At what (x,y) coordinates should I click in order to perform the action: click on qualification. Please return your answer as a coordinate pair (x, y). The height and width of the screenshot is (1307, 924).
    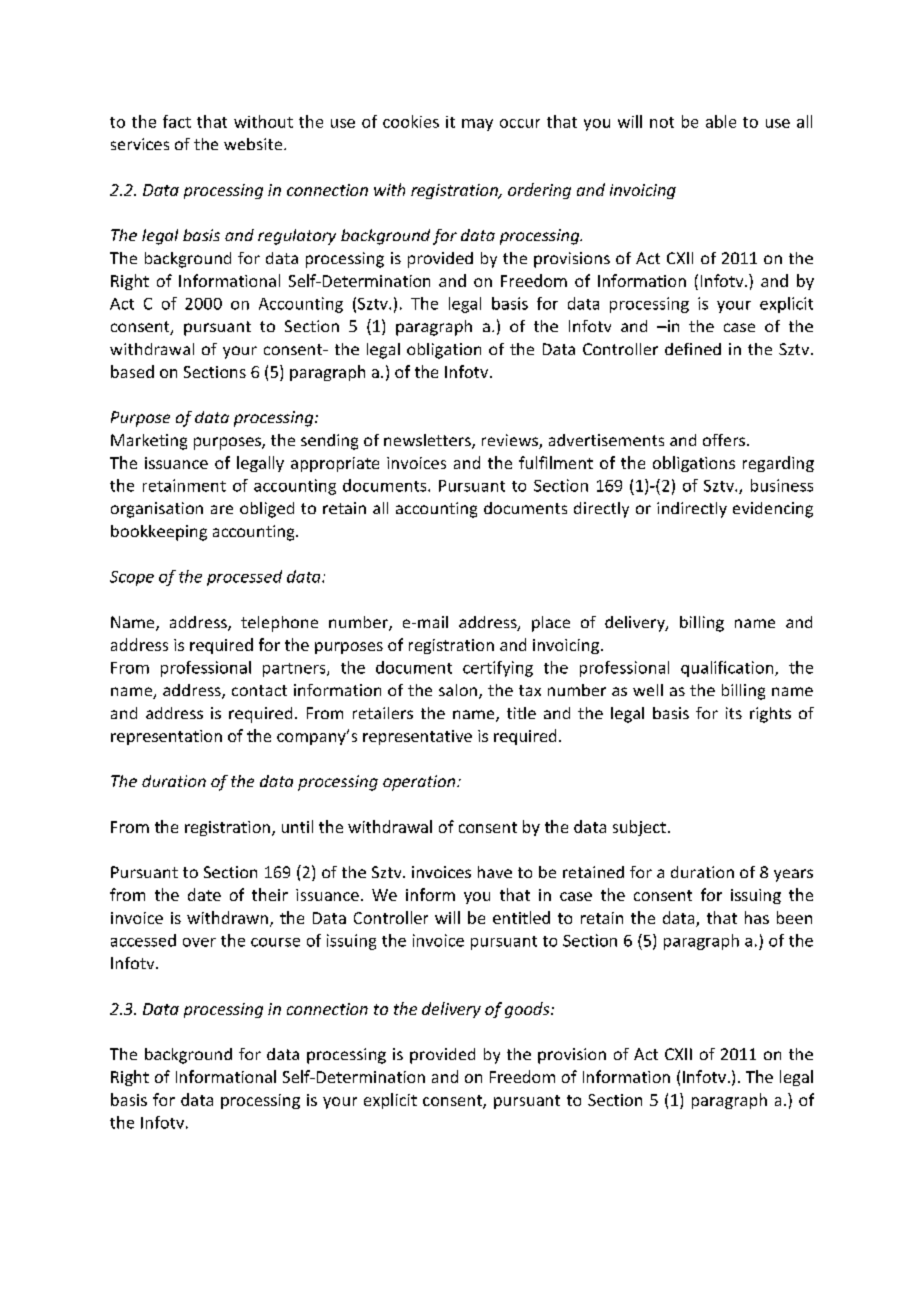
    Looking at the image, I should click on (728, 669).
